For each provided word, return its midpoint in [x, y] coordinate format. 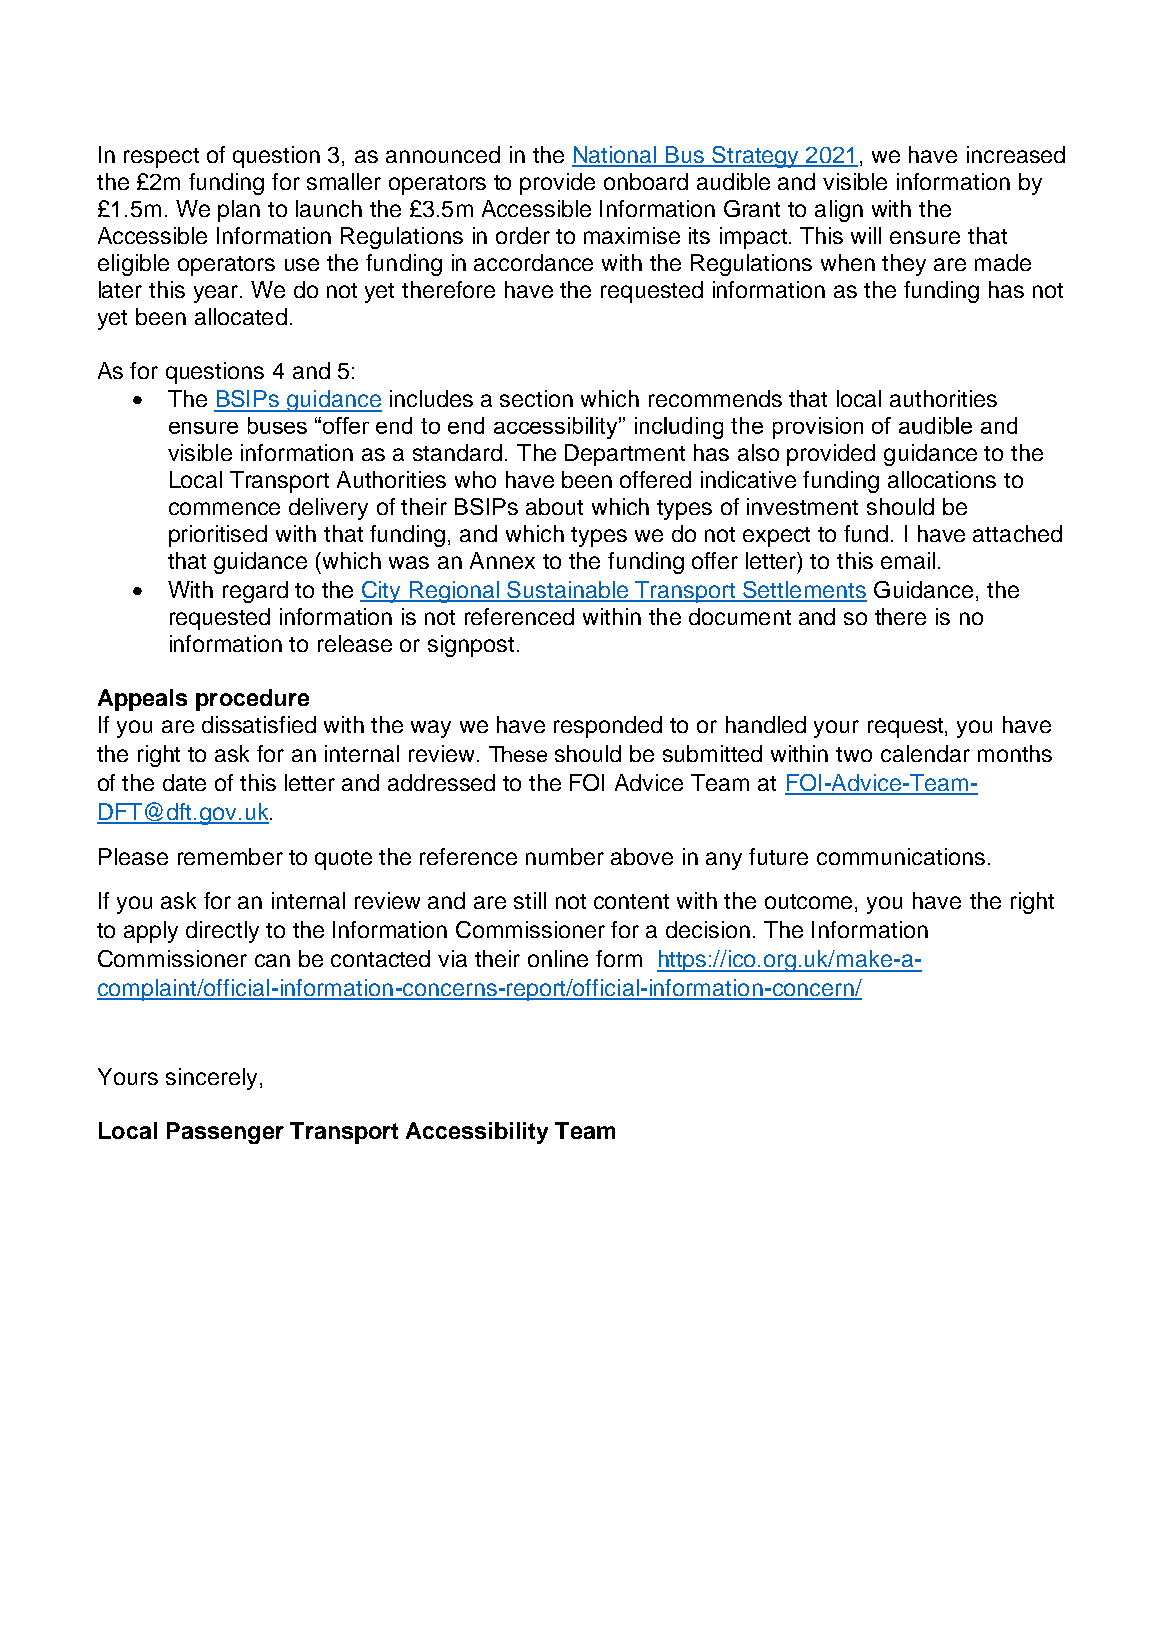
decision [708, 929]
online [558, 958]
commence [224, 508]
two [854, 754]
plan [239, 211]
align [839, 211]
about [554, 506]
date [184, 782]
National [615, 156]
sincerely [211, 1079]
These [518, 754]
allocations [942, 479]
